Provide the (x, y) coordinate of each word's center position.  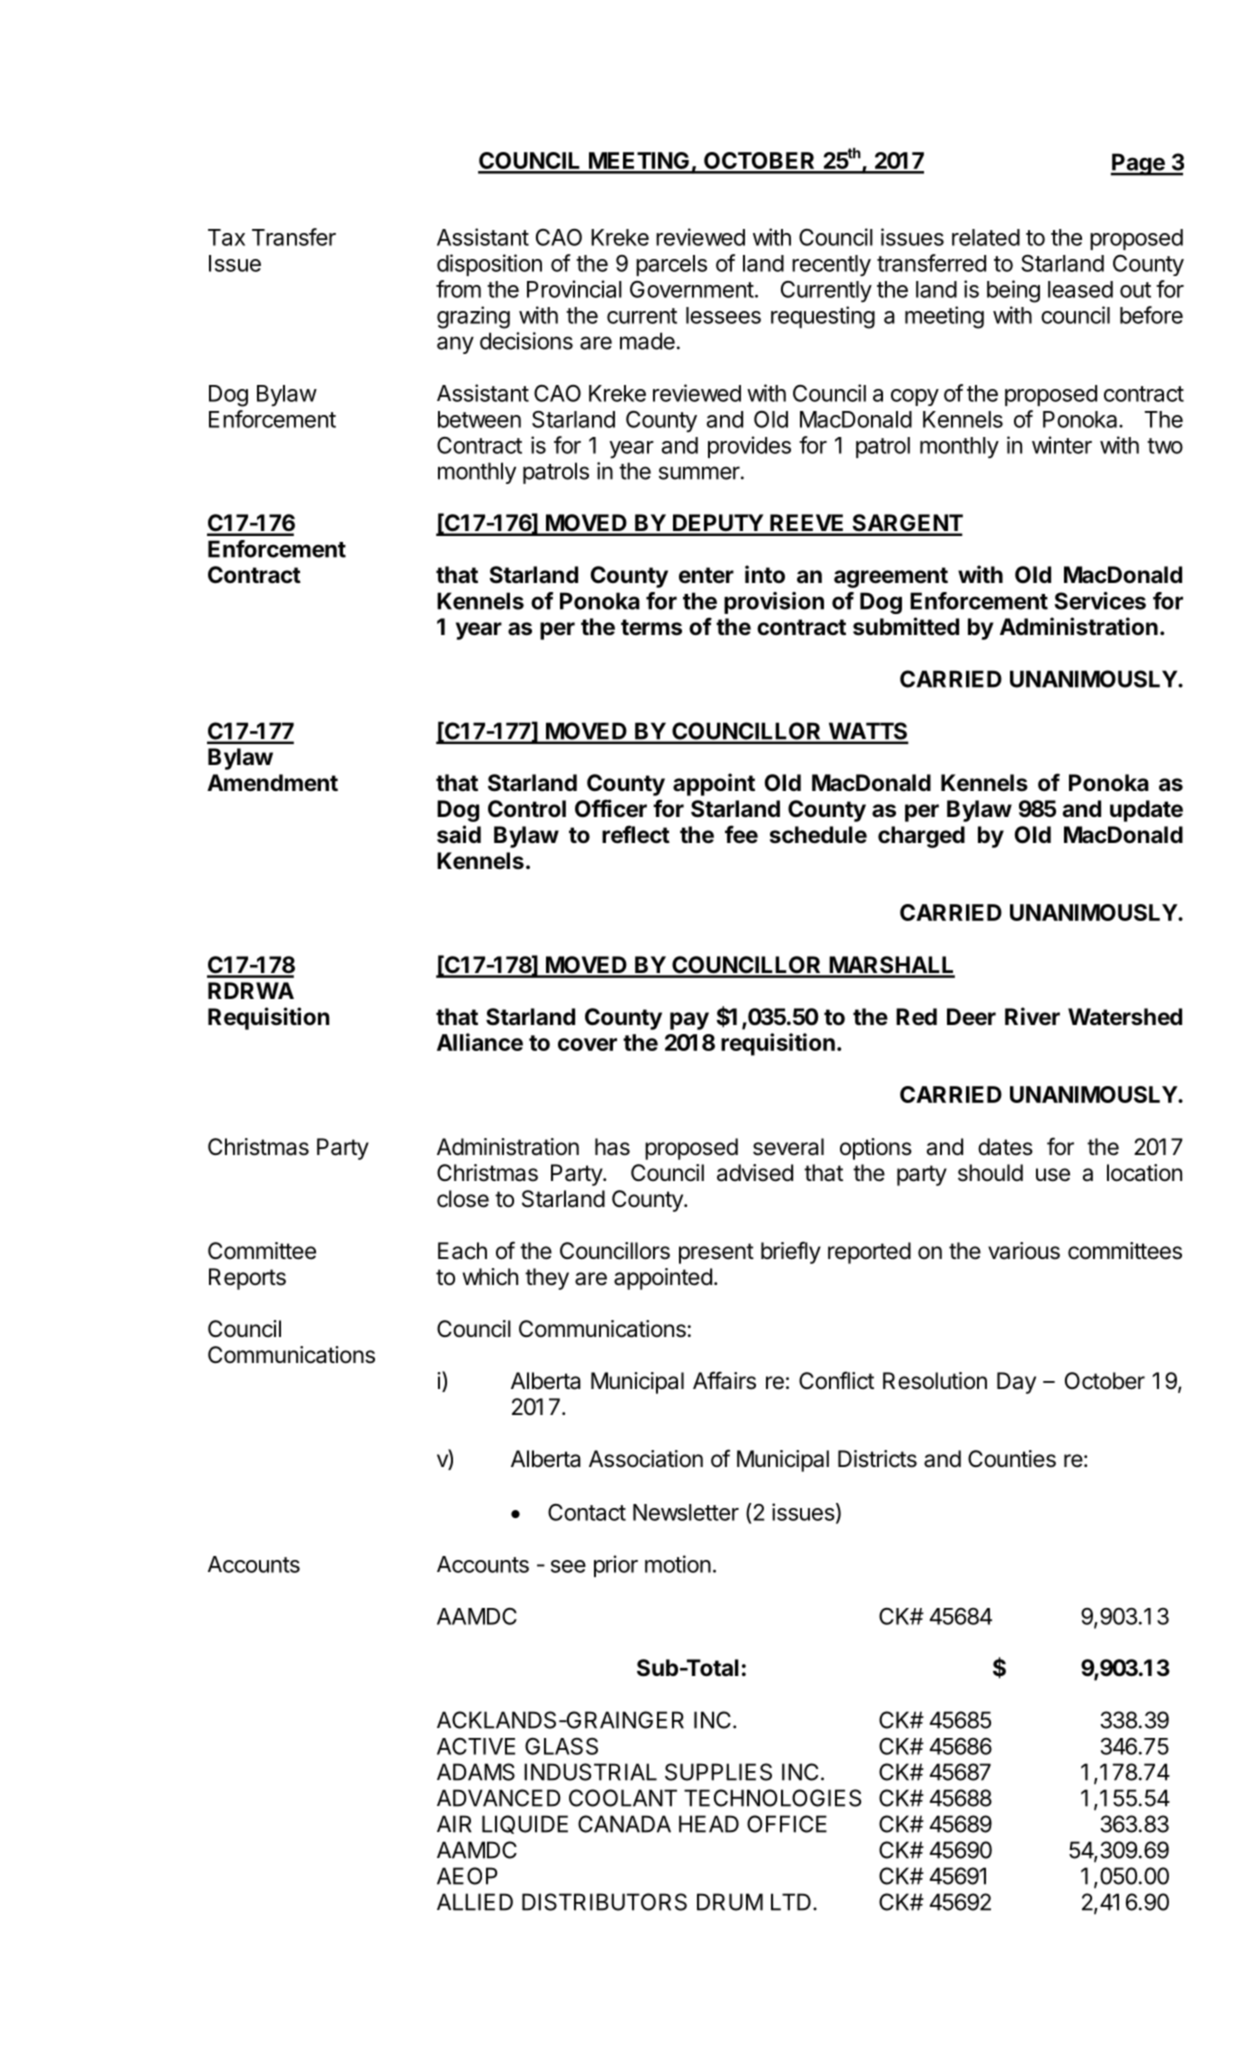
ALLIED (475, 1902)
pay (689, 1021)
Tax (226, 237)
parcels (671, 265)
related (986, 237)
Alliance (480, 1042)
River (1032, 1016)
